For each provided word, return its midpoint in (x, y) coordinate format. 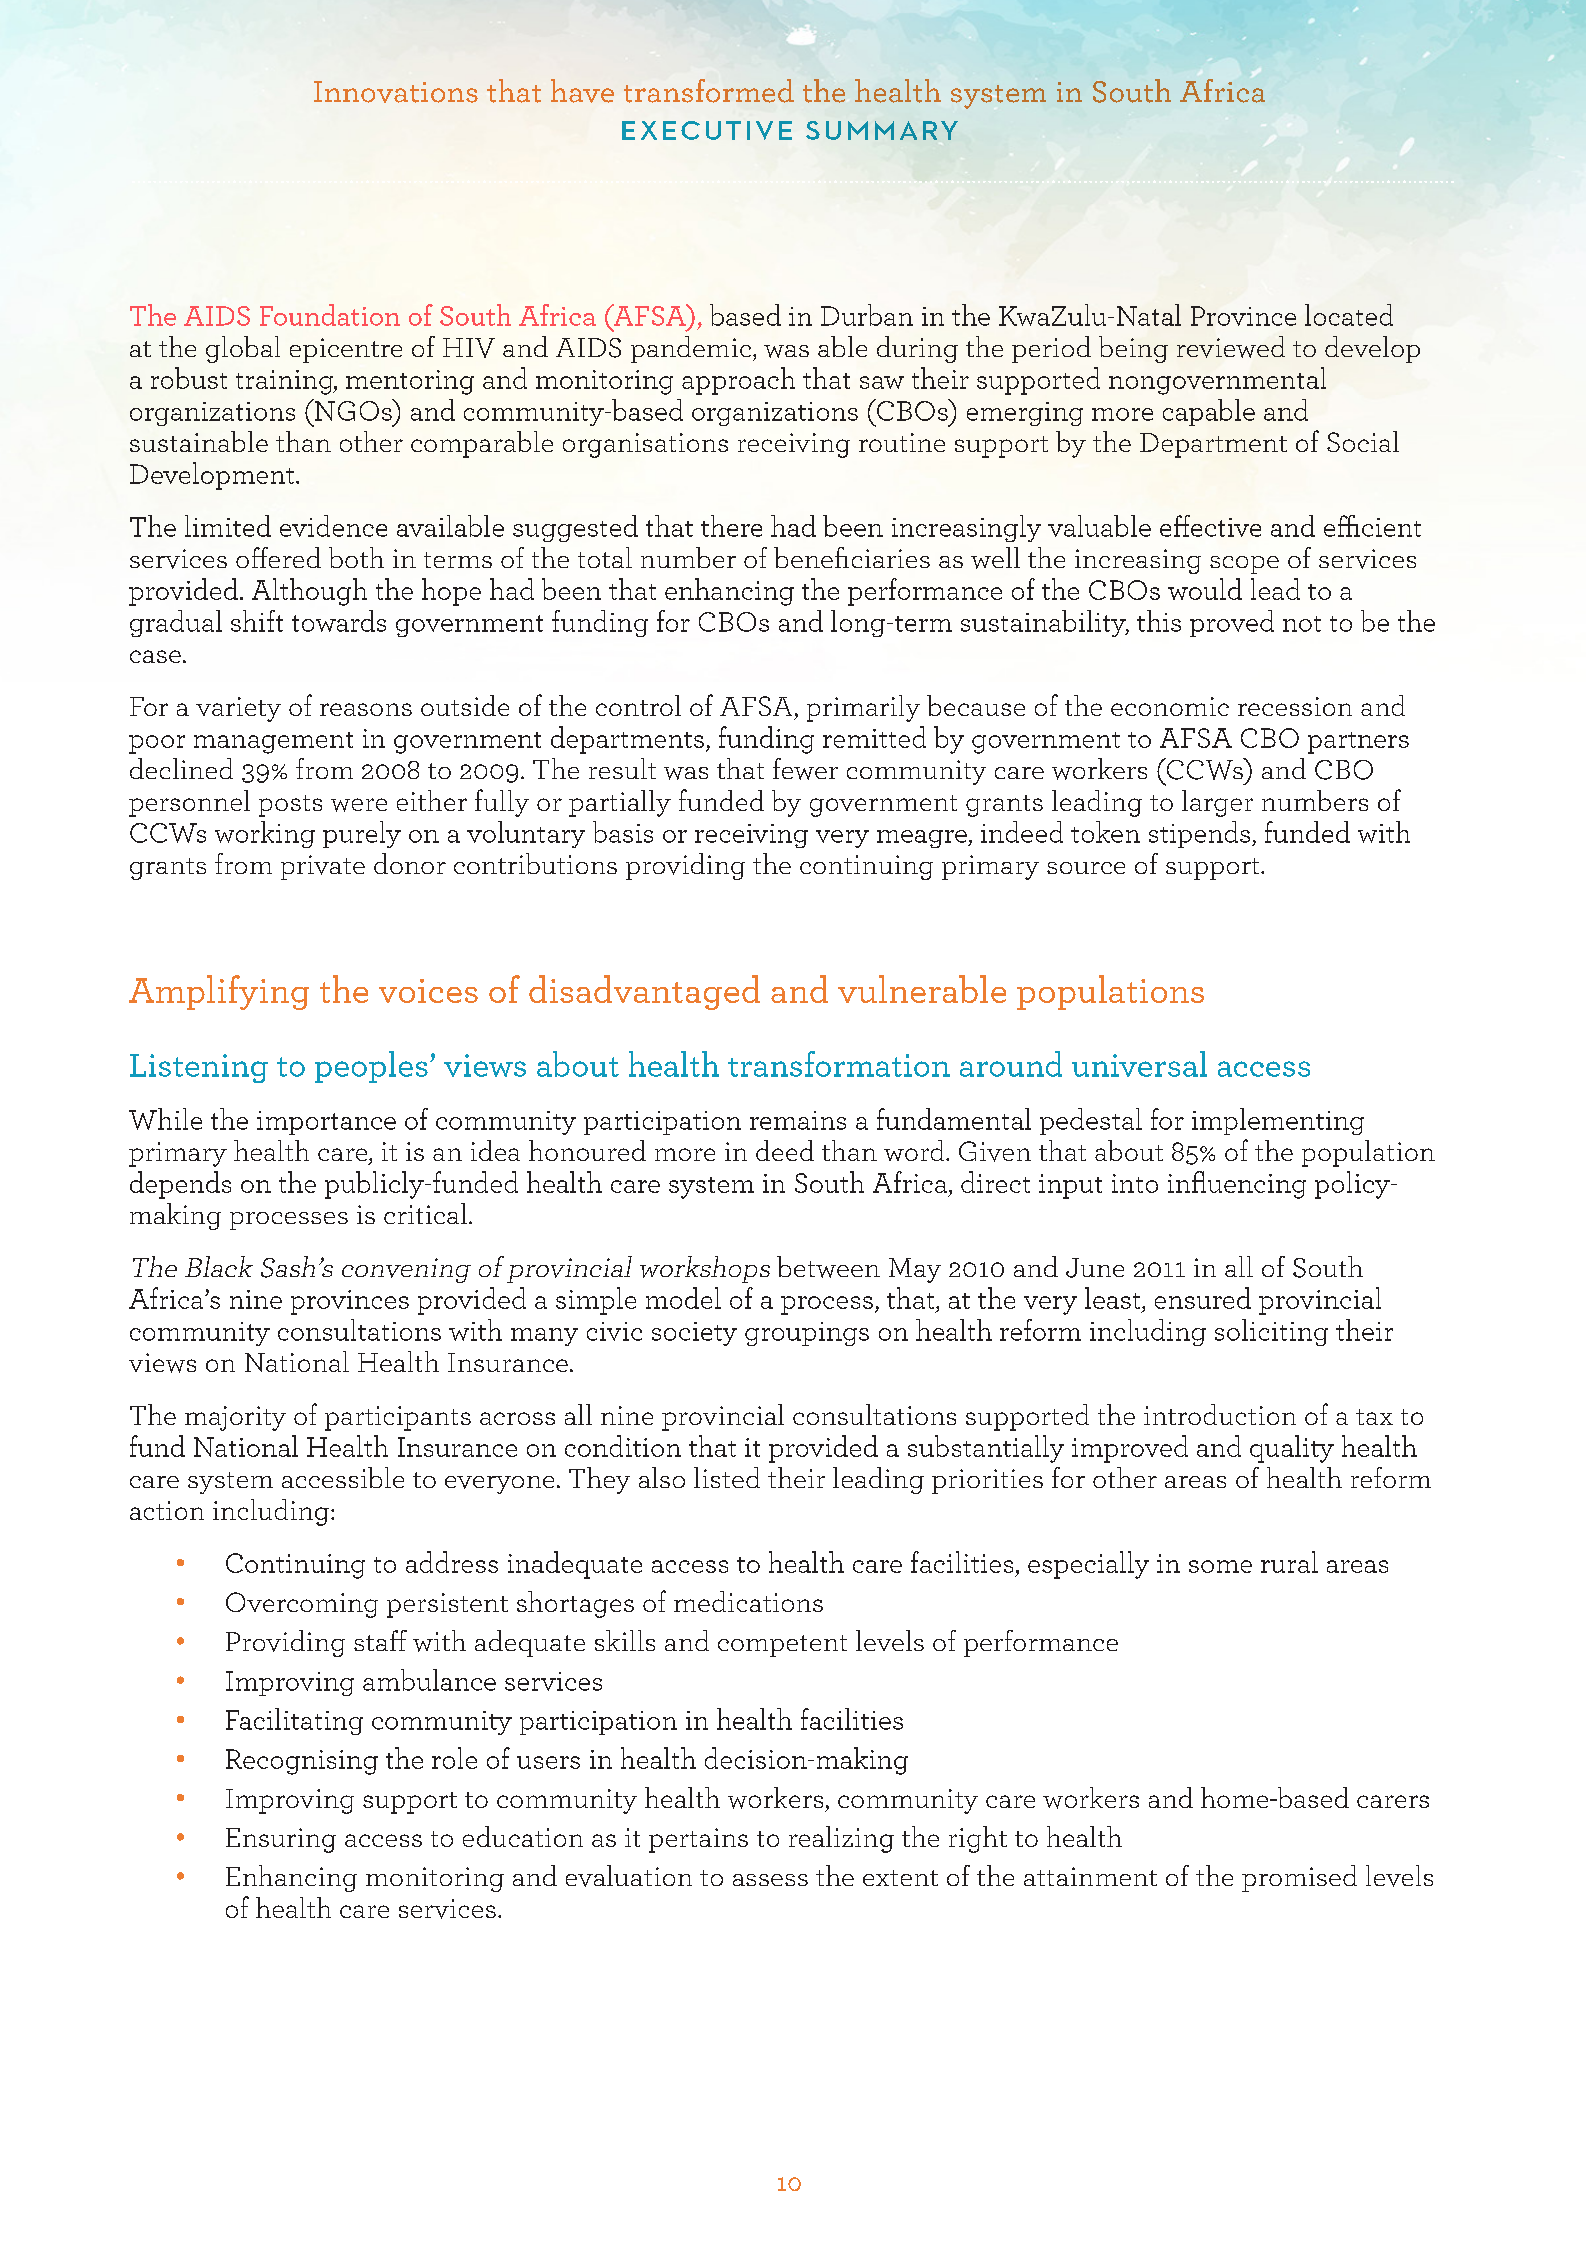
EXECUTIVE (707, 130)
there (731, 526)
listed (727, 1477)
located (1349, 315)
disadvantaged (644, 992)
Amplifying (219, 992)
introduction (1220, 1414)
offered (278, 557)
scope (1244, 565)
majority (235, 1418)
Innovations (396, 92)
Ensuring (281, 1840)
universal (1139, 1064)
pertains (698, 1840)
